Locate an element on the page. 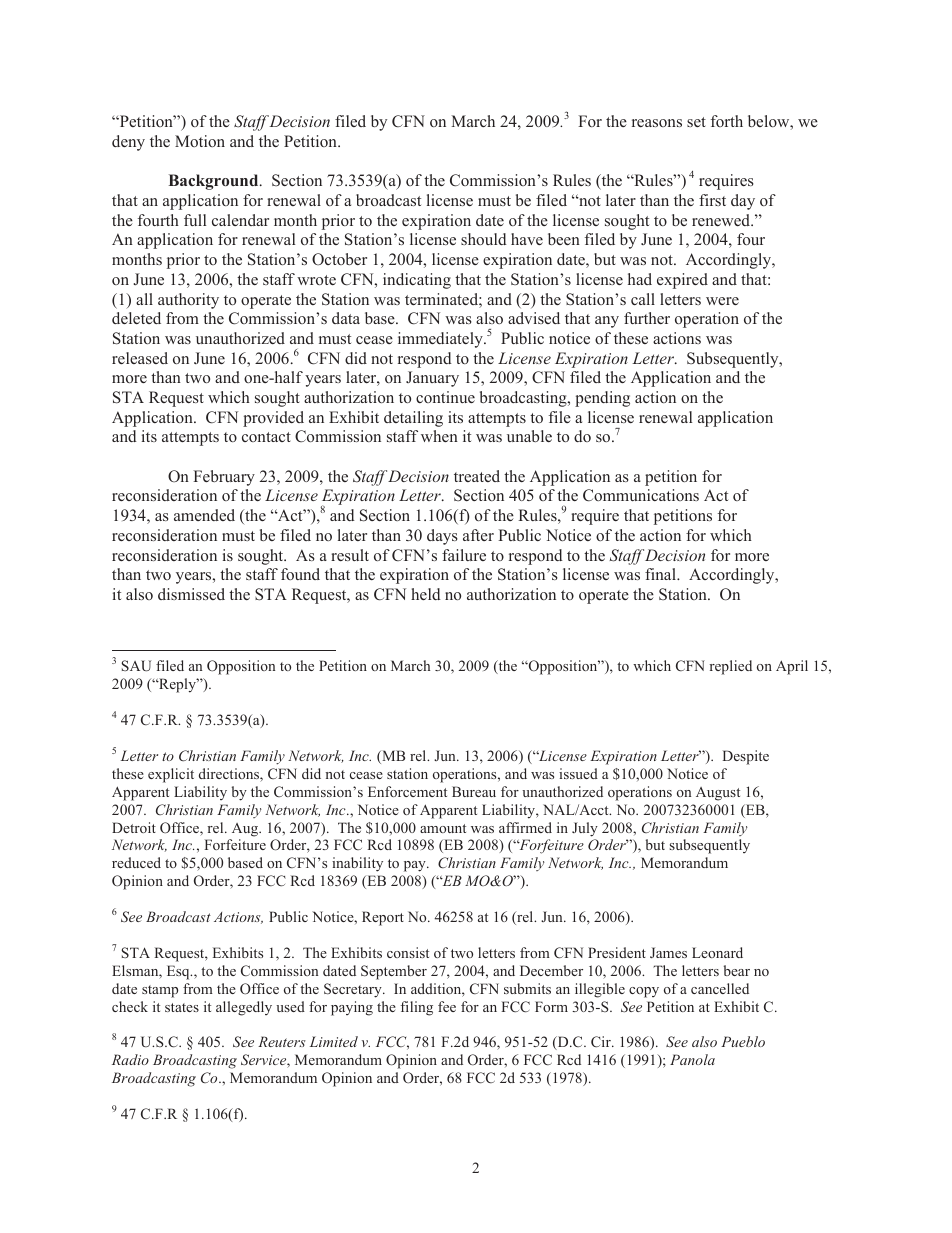 This image has height=1233, width=952. fee is located at coordinates (447, 1006).
